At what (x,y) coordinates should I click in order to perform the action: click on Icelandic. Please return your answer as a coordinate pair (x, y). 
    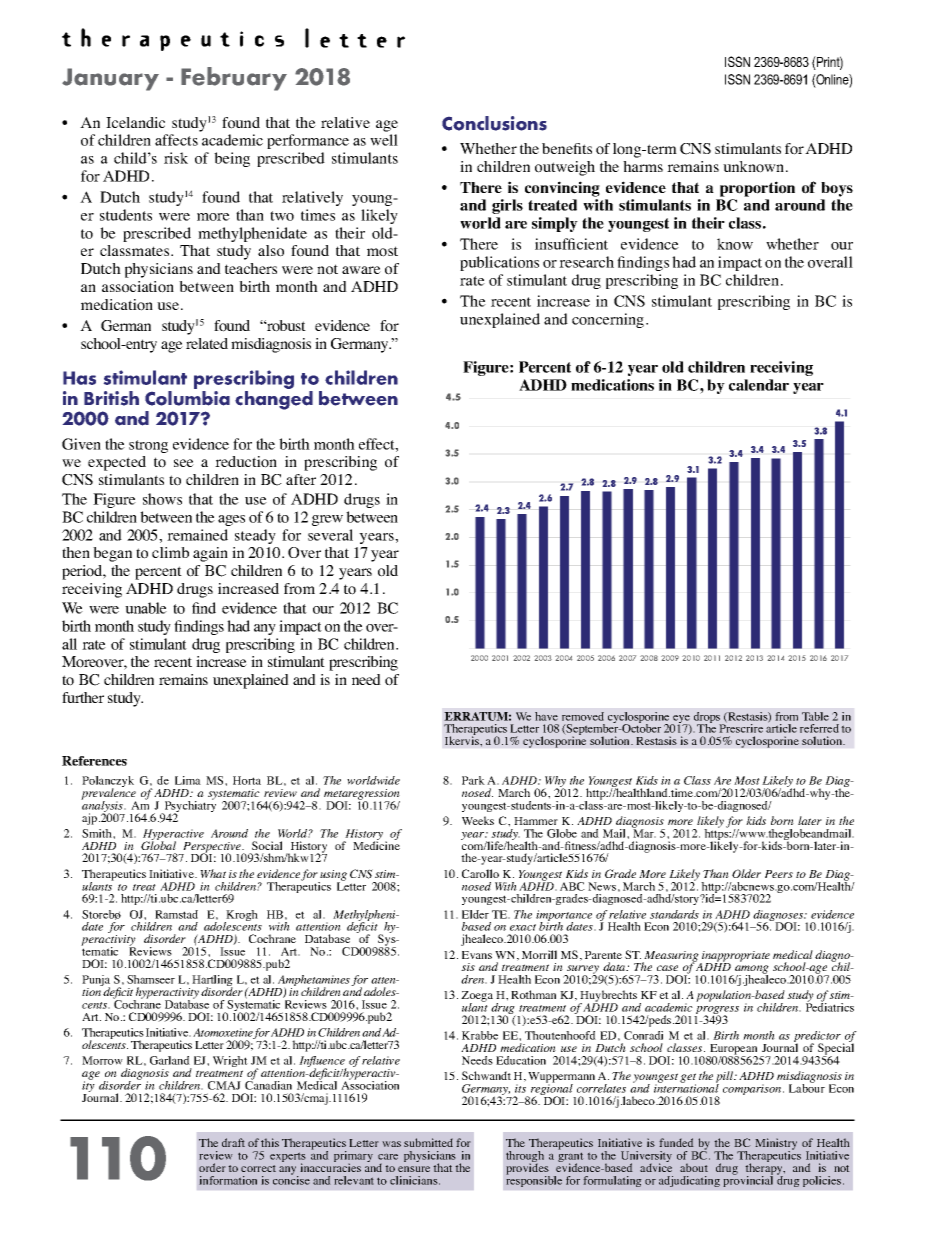
    Looking at the image, I should click on (135, 122).
